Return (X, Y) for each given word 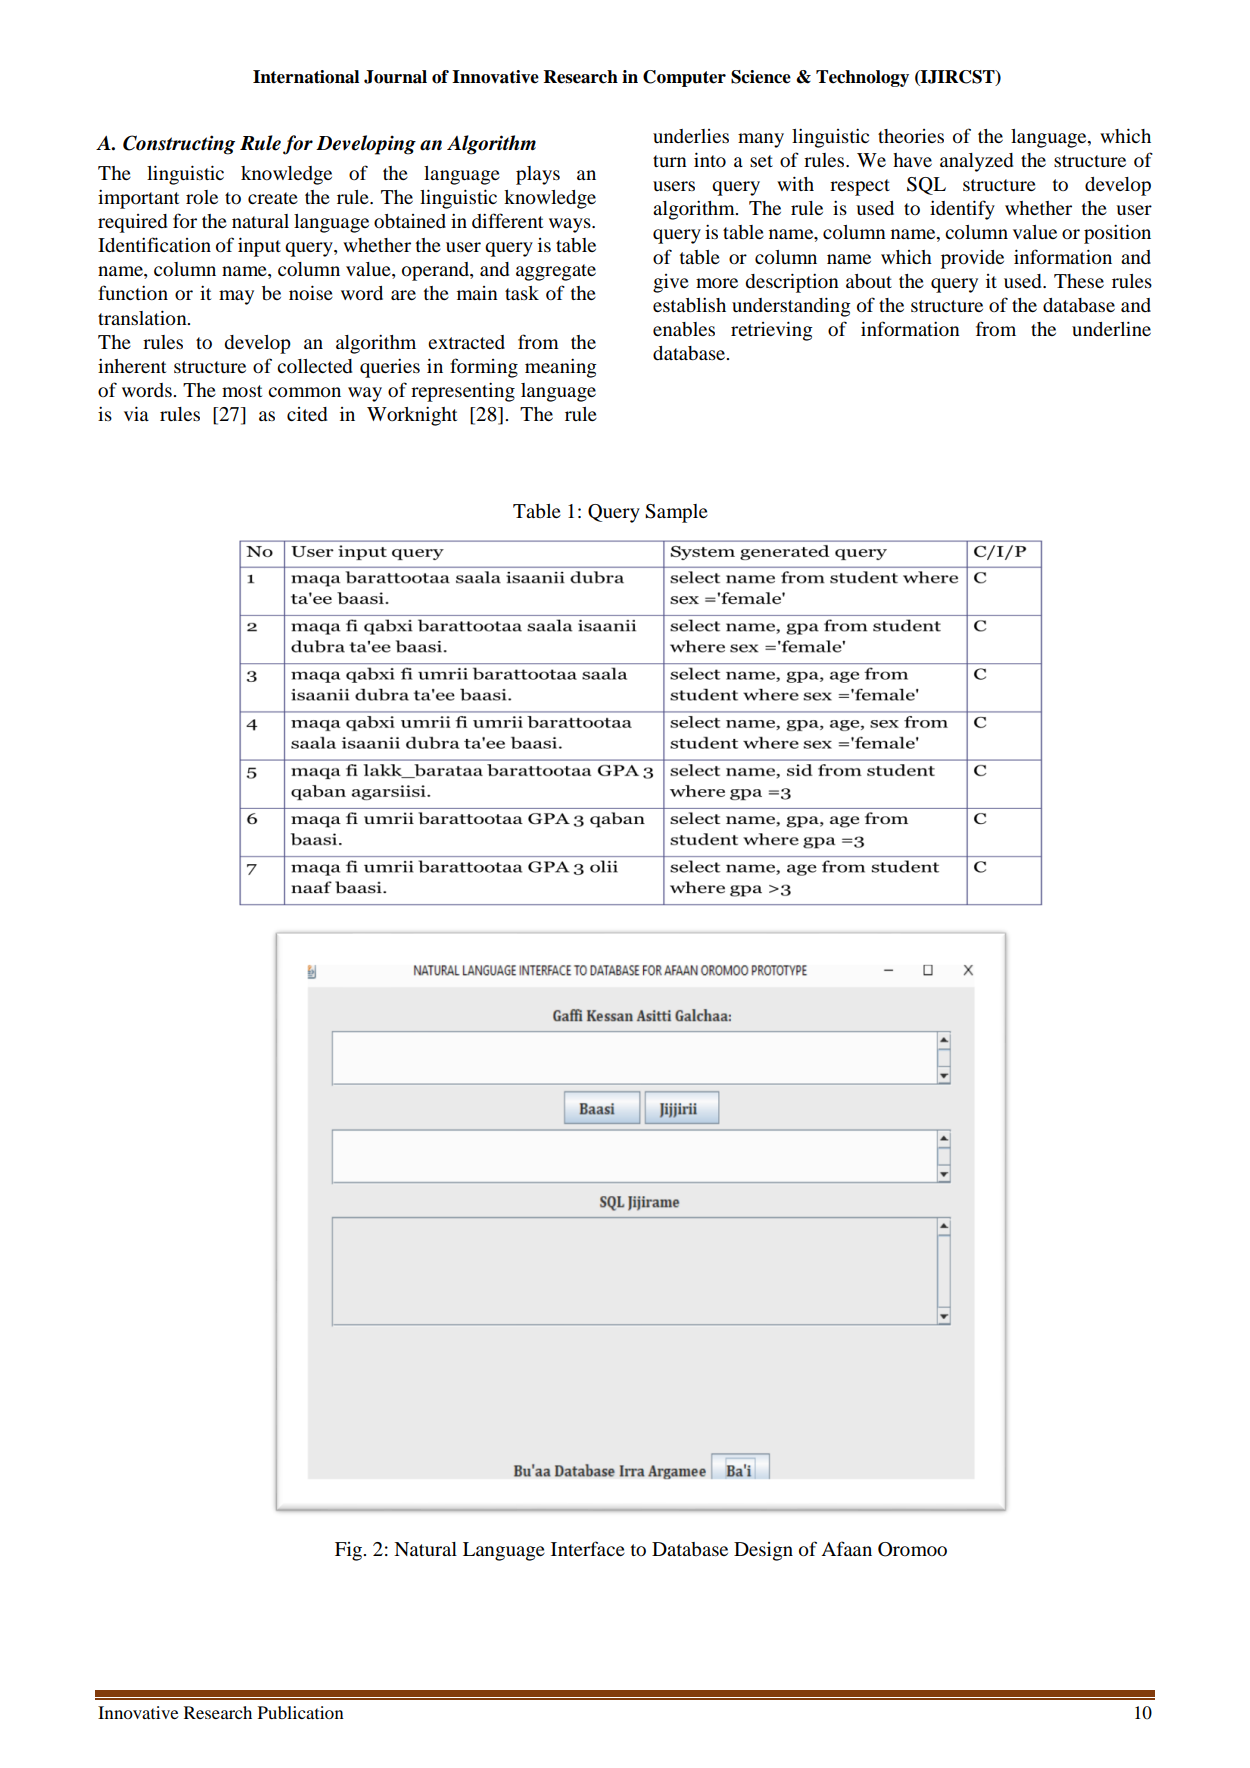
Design (763, 1551)
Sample (676, 513)
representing (463, 392)
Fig (349, 1551)
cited (307, 414)
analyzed (976, 162)
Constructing (179, 145)
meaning (561, 368)
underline (1111, 329)
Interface (588, 1548)
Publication (301, 1712)
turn (670, 161)
